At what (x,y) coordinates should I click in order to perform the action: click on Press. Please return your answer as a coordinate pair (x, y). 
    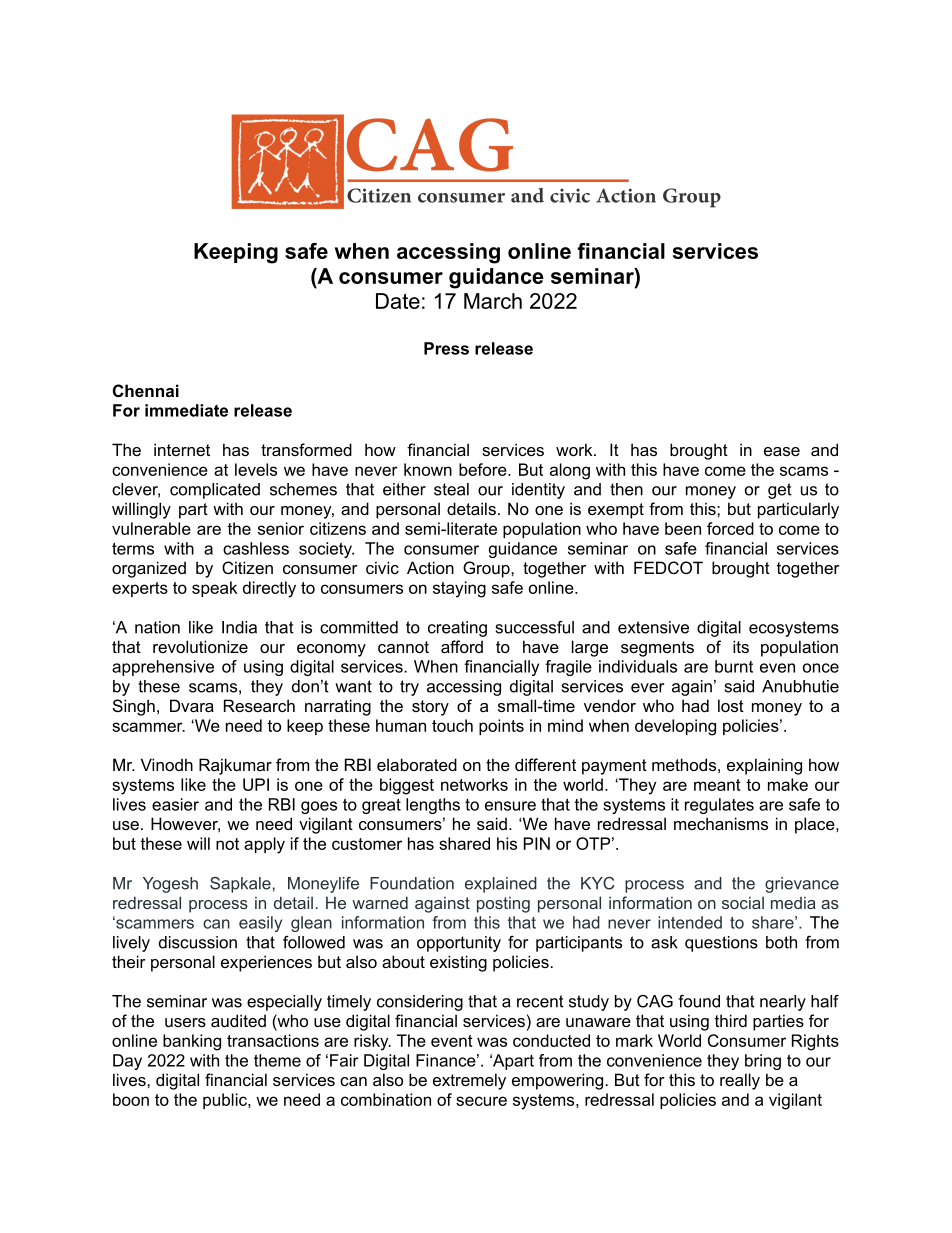
    Looking at the image, I should click on (446, 348).
